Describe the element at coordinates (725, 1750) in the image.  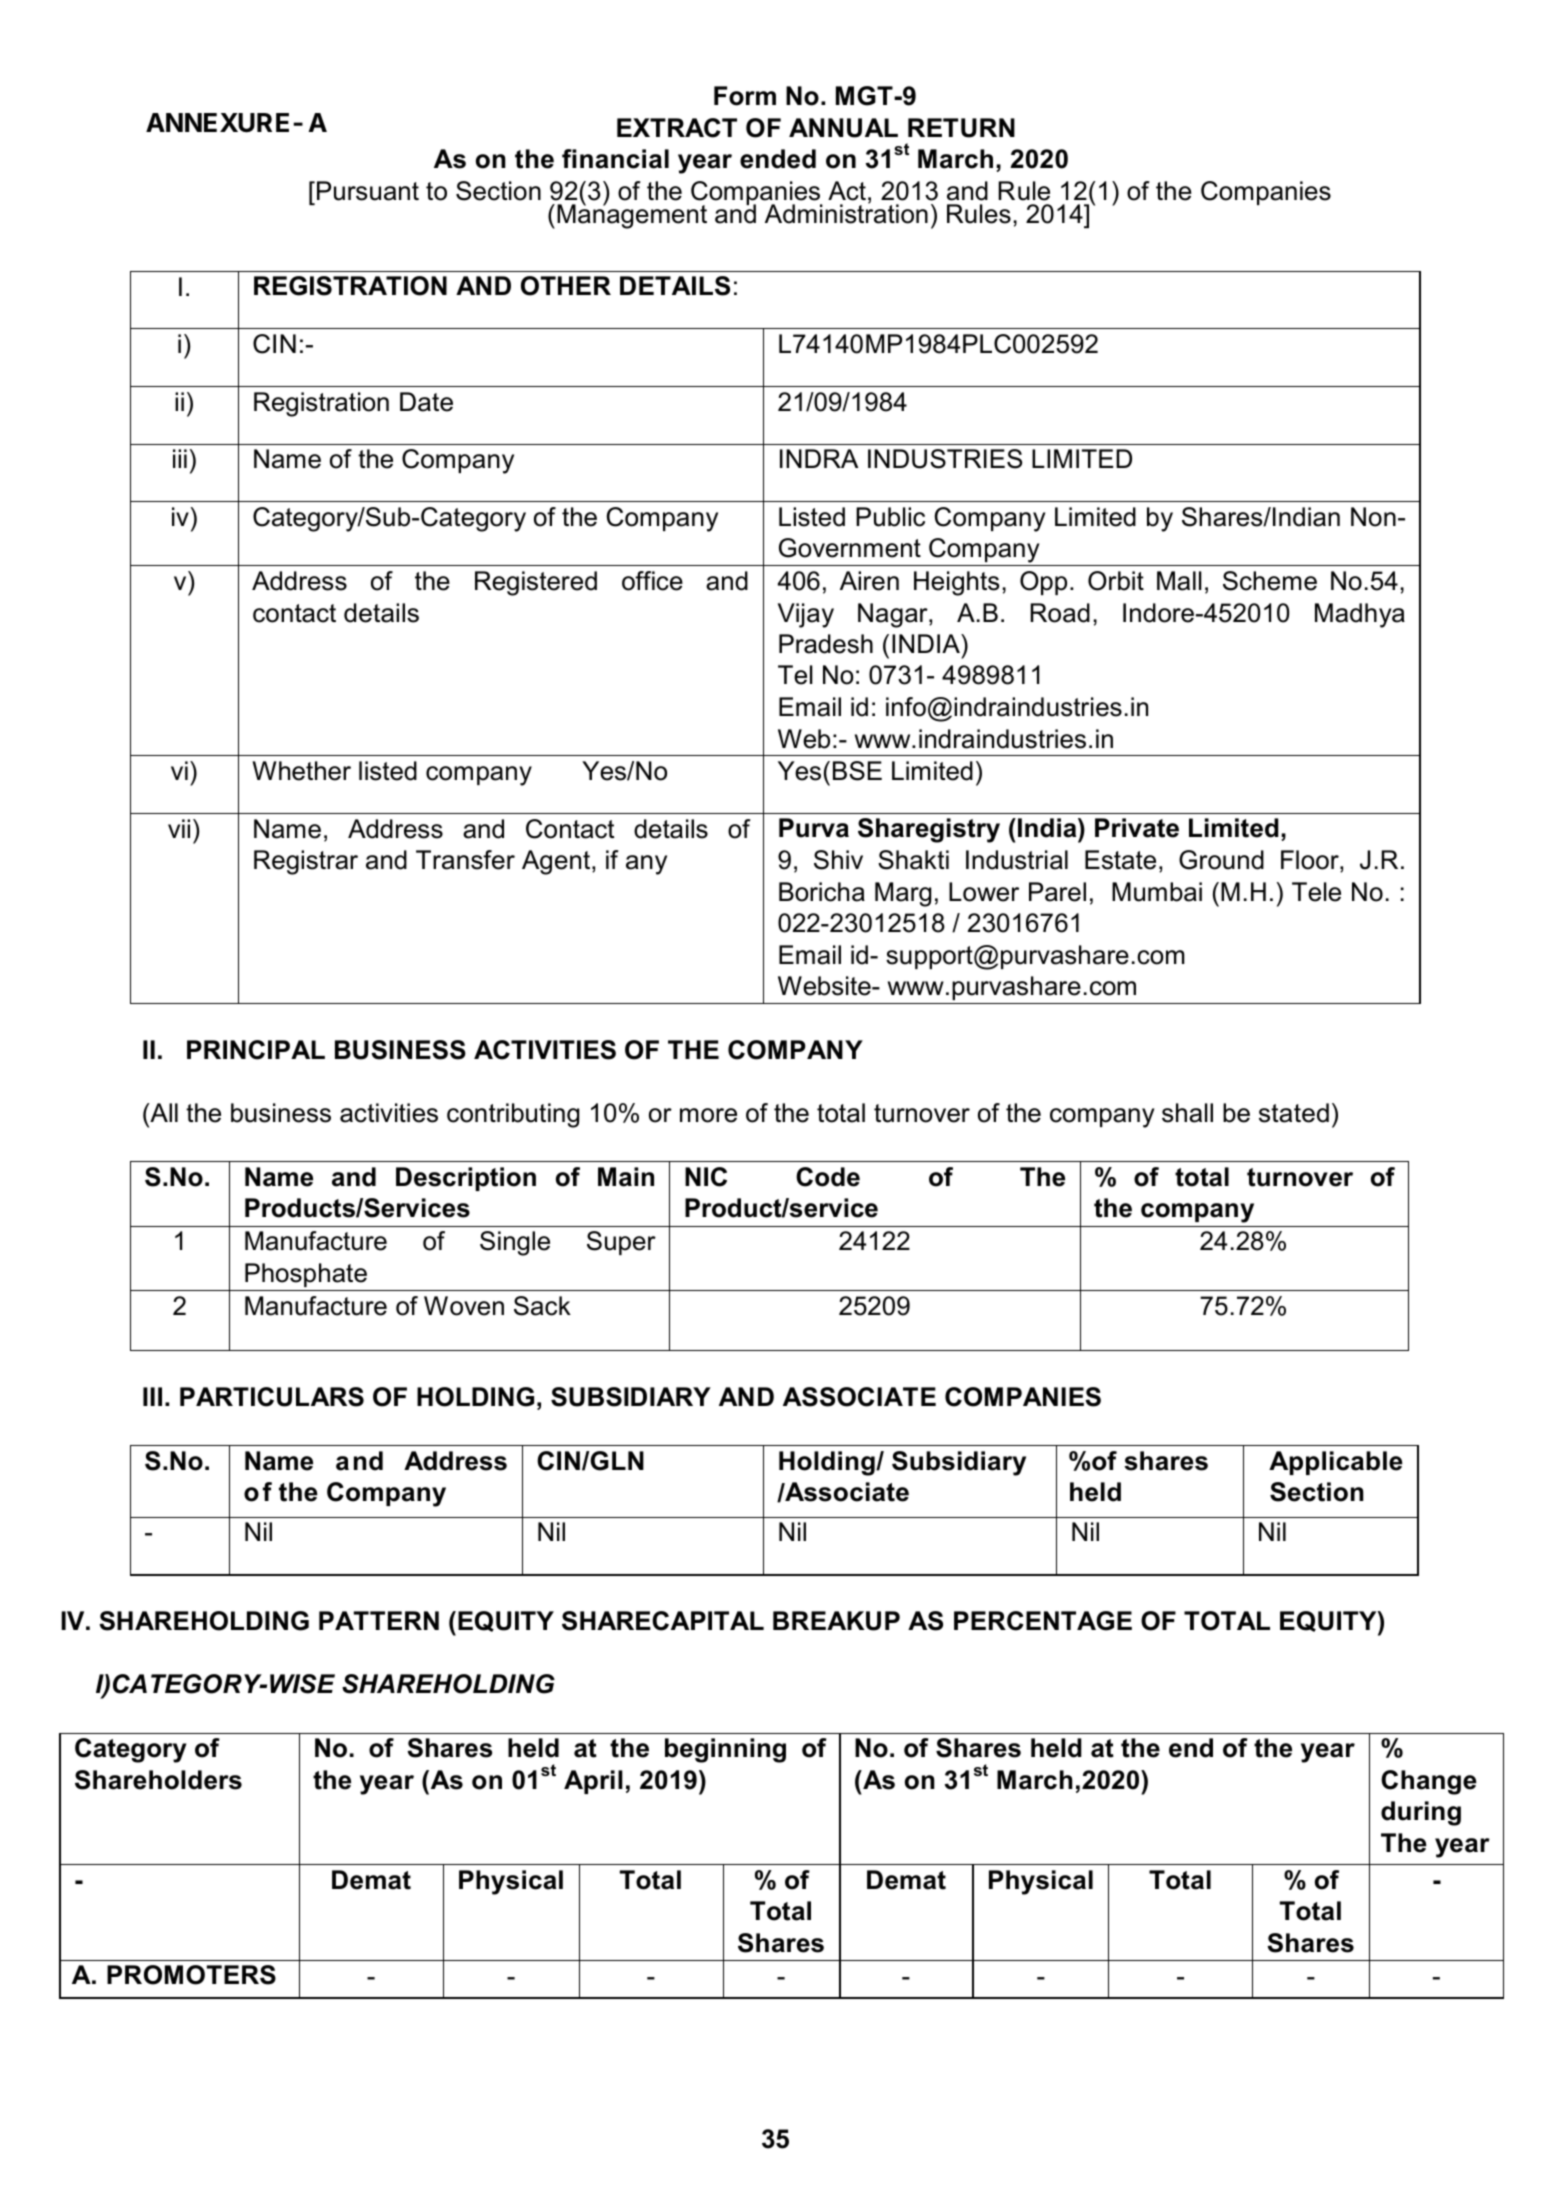
I see `beginning` at that location.
